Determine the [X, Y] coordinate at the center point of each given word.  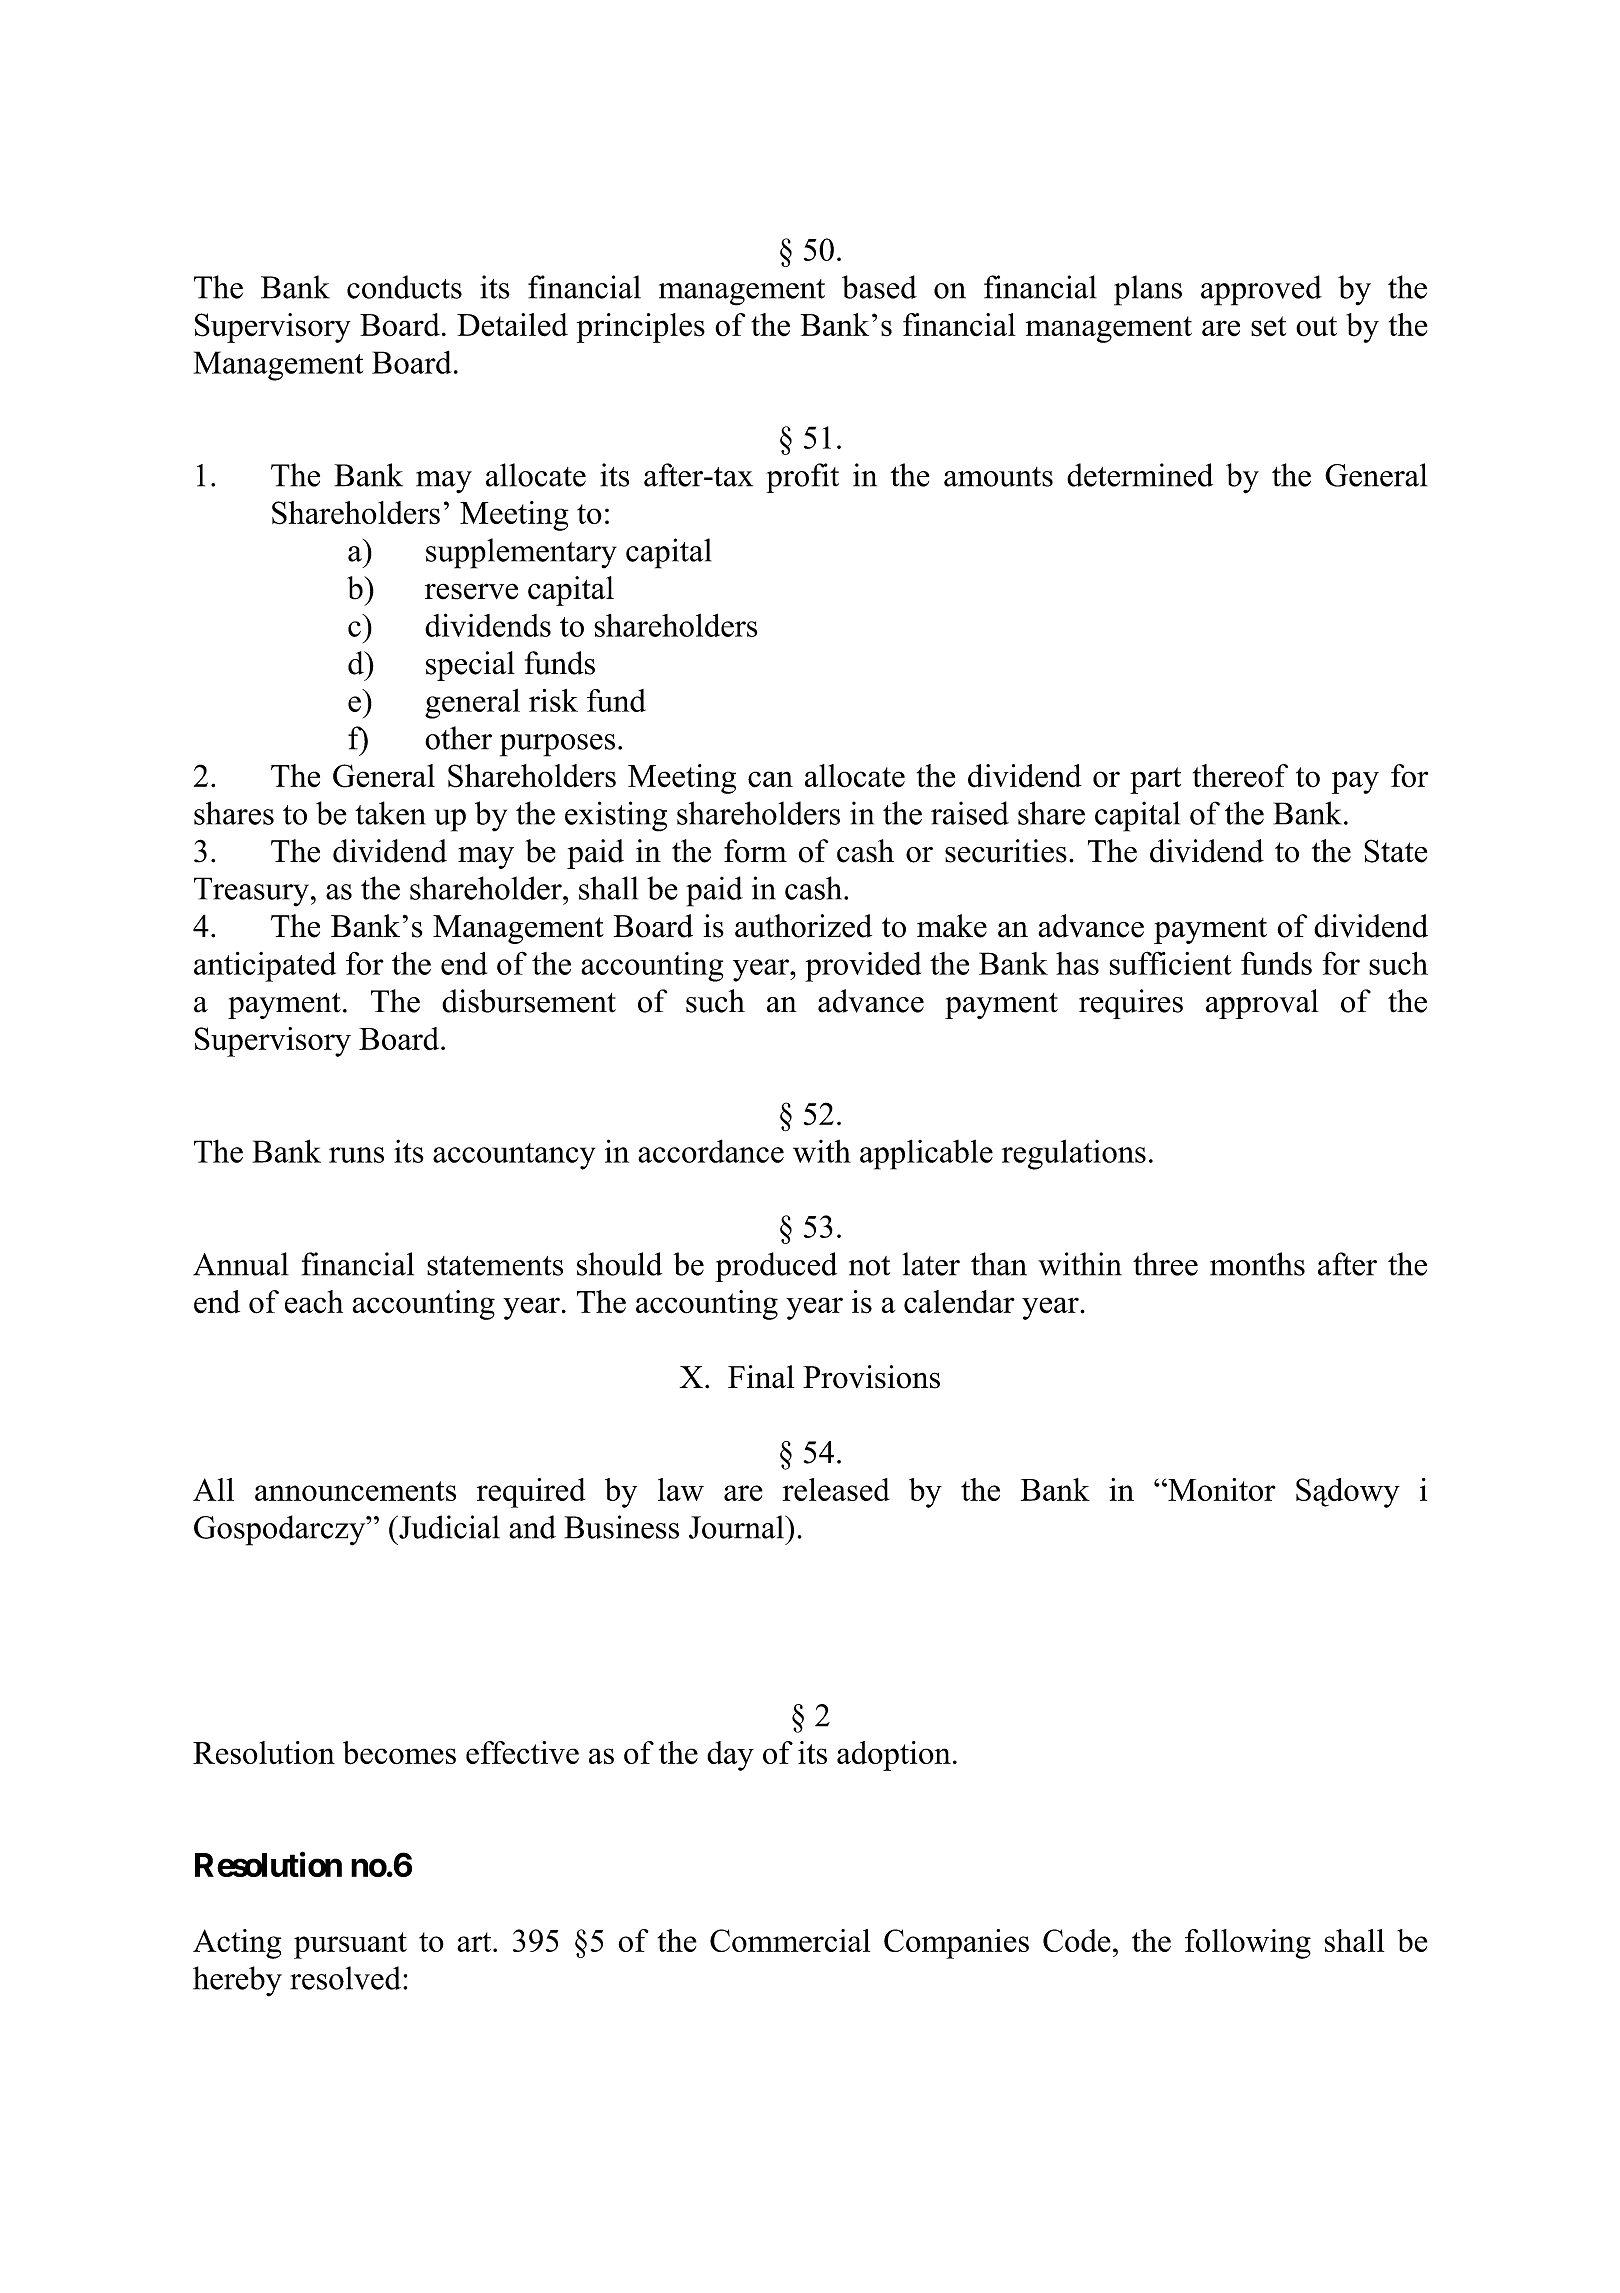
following [1248, 1944]
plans [1148, 290]
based [879, 287]
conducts [404, 287]
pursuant [350, 1945]
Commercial [790, 1940]
